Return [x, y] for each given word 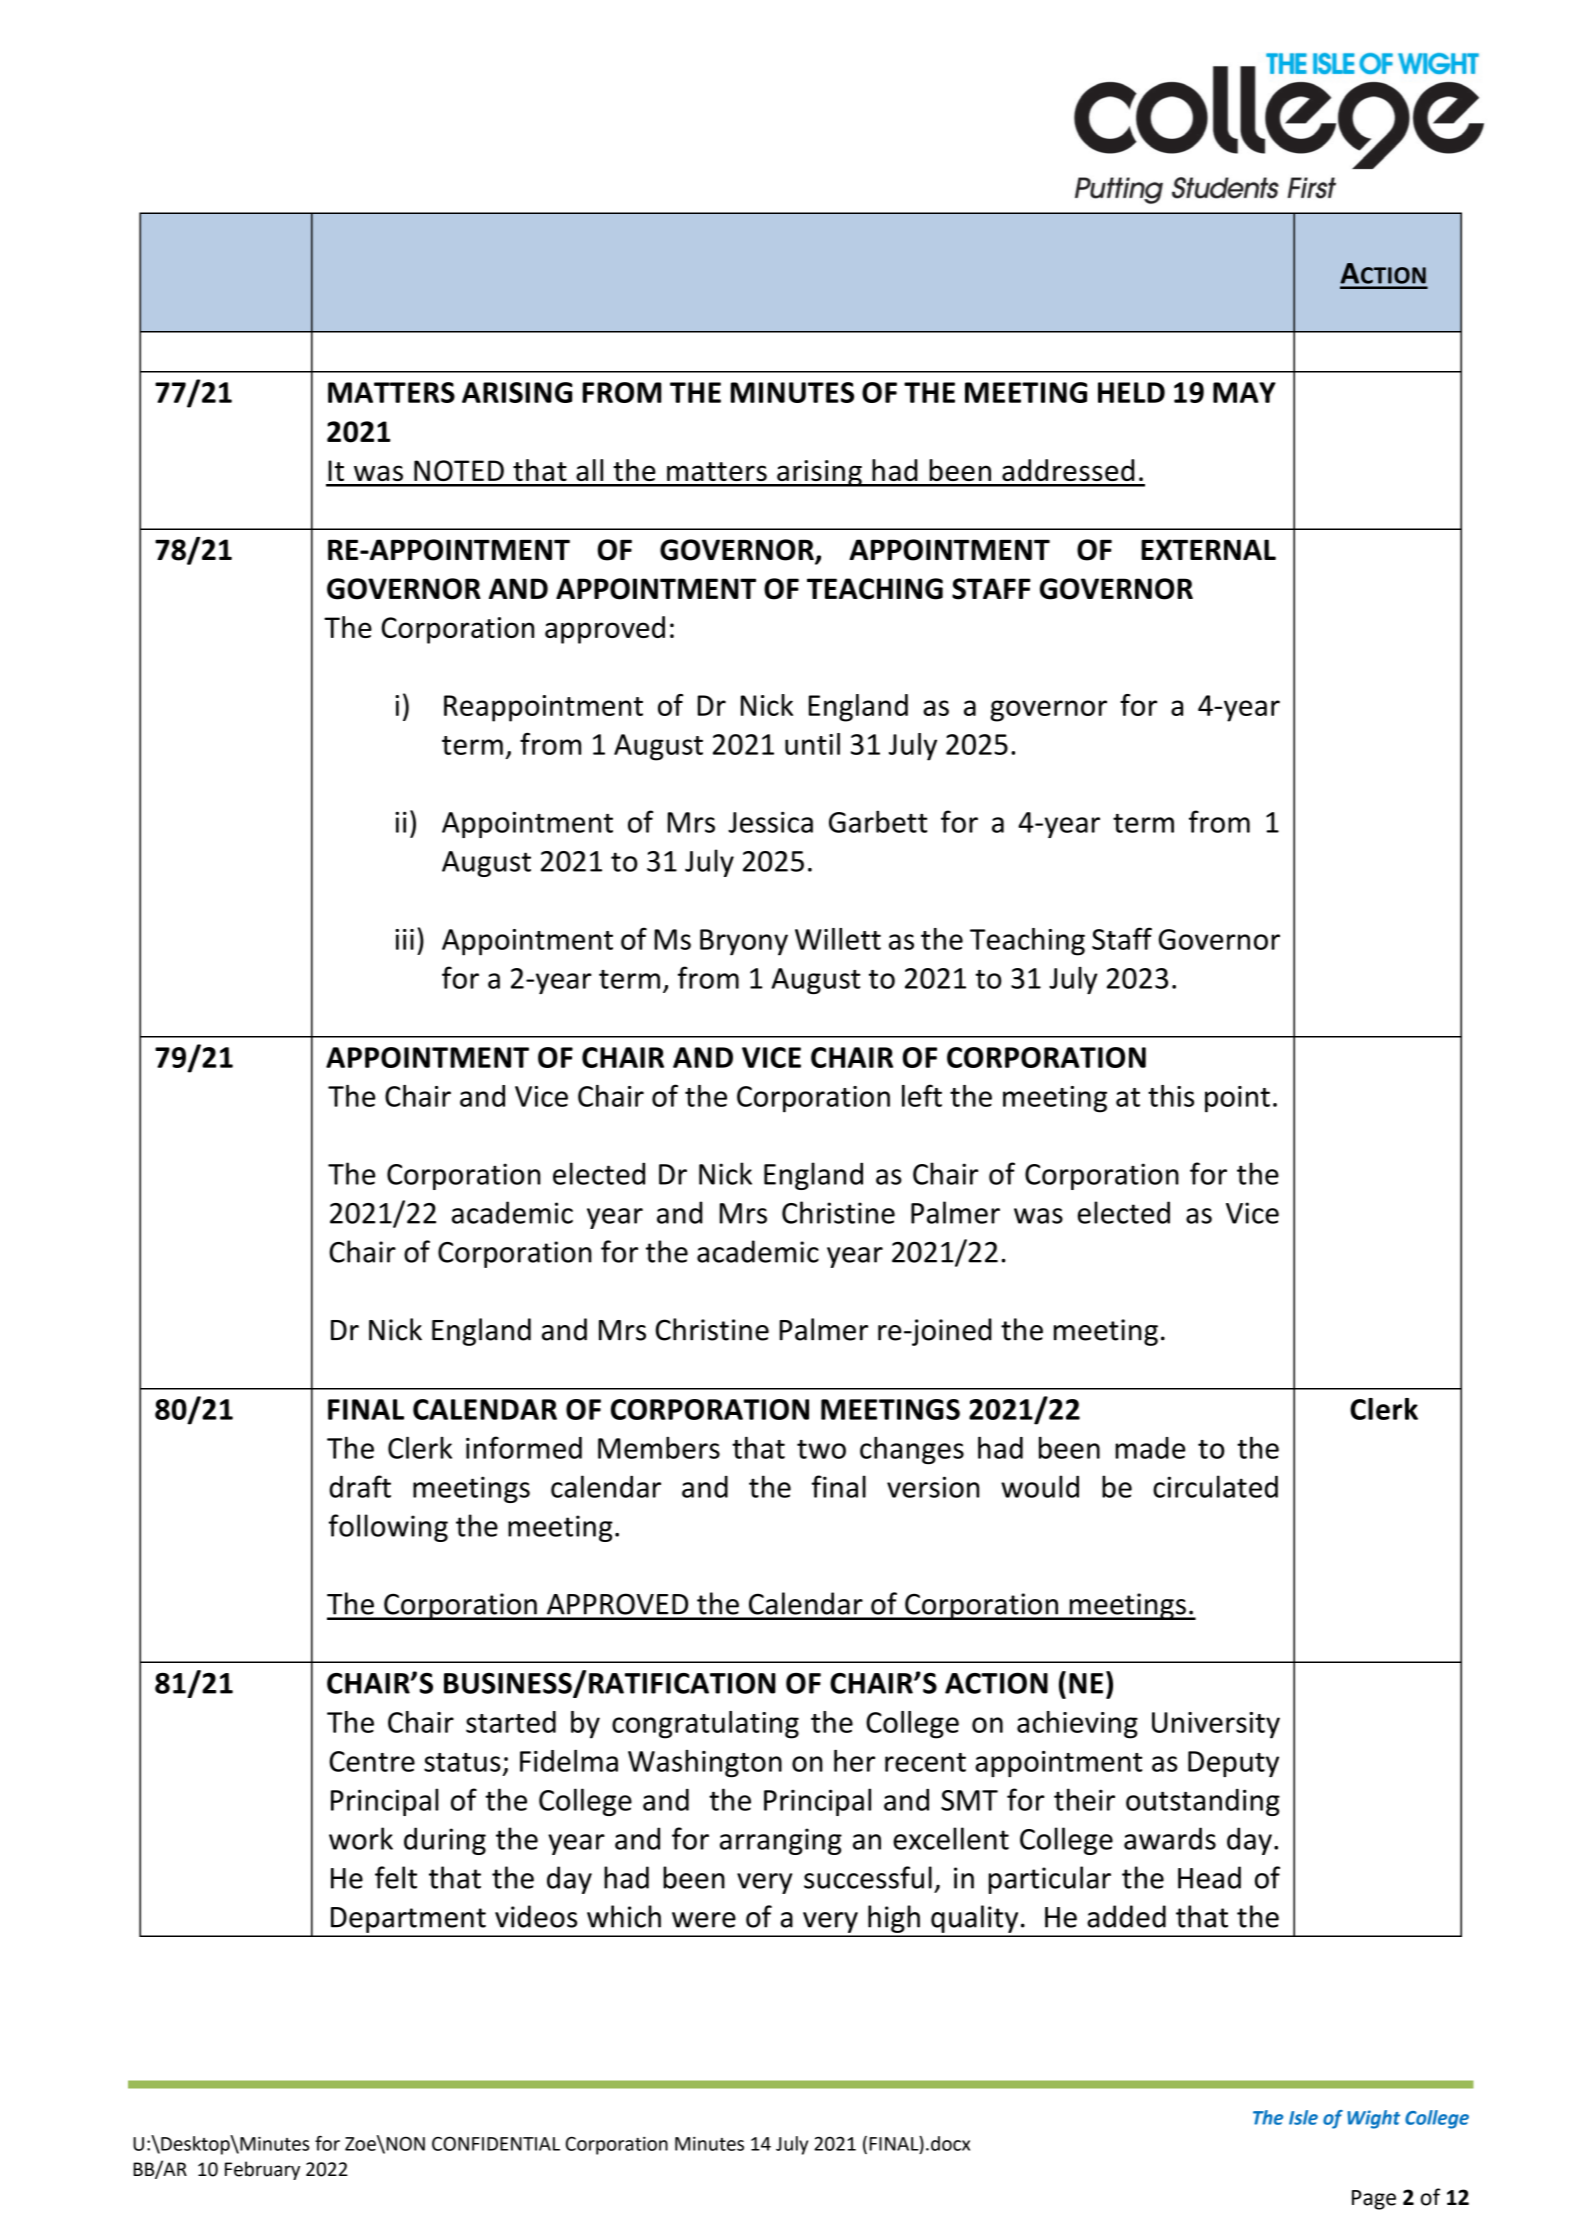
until [812, 744]
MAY [1244, 392]
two [821, 1449]
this [1171, 1096]
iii [404, 939]
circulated [1215, 1486]
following [388, 1528]
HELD [1131, 392]
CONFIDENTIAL [496, 2143]
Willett [838, 939]
